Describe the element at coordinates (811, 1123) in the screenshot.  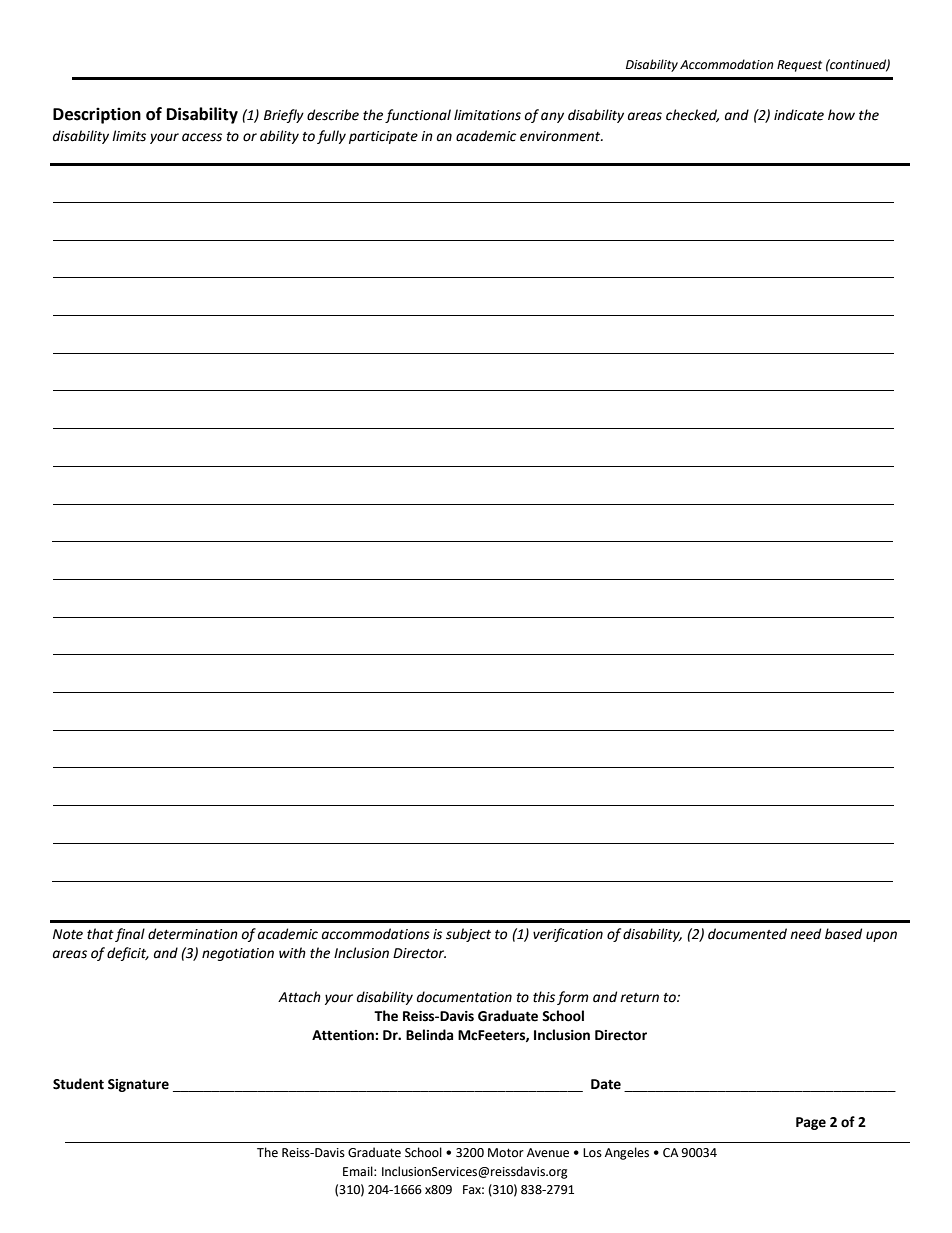
I see `Page` at that location.
